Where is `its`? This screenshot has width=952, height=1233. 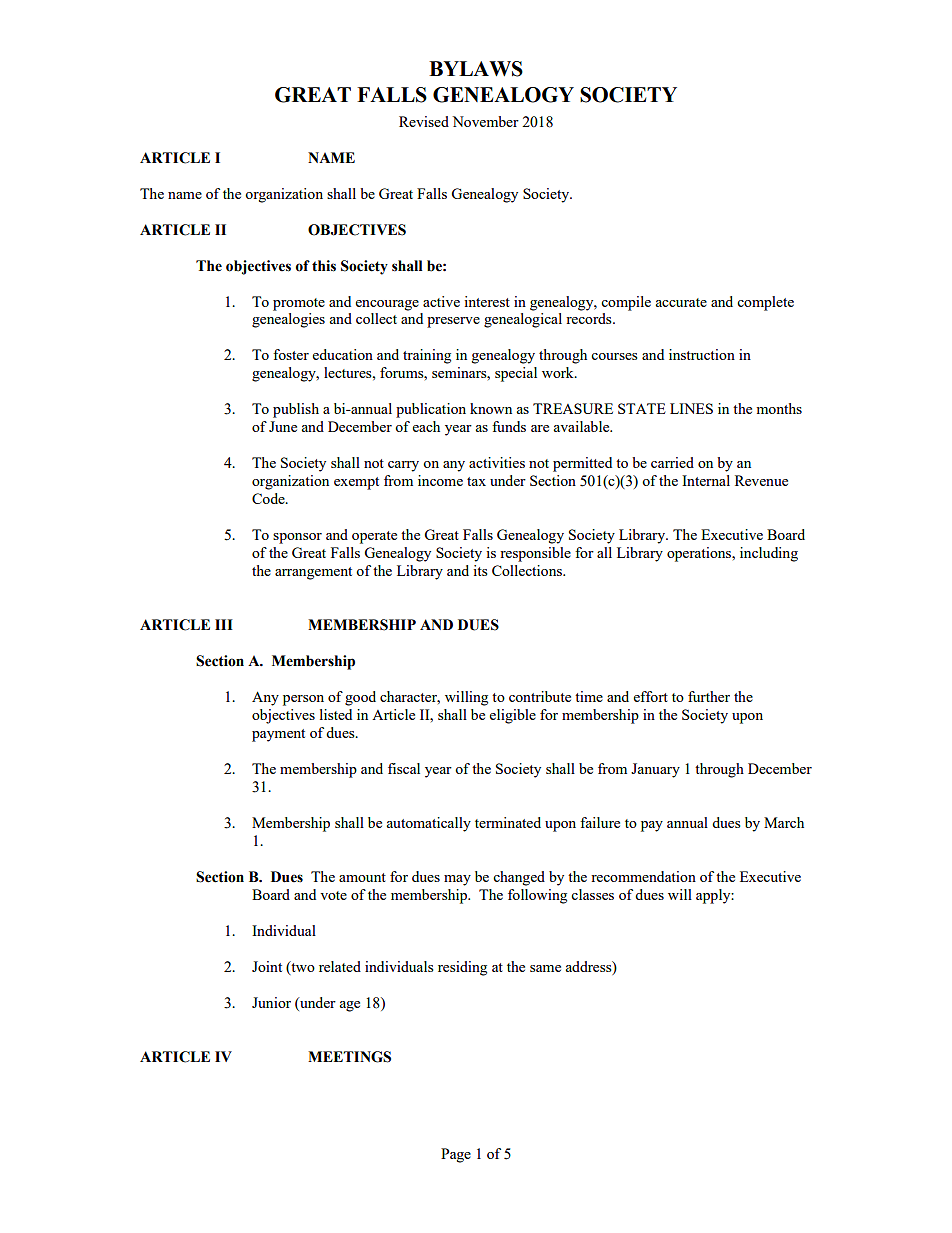
its is located at coordinates (480, 570).
